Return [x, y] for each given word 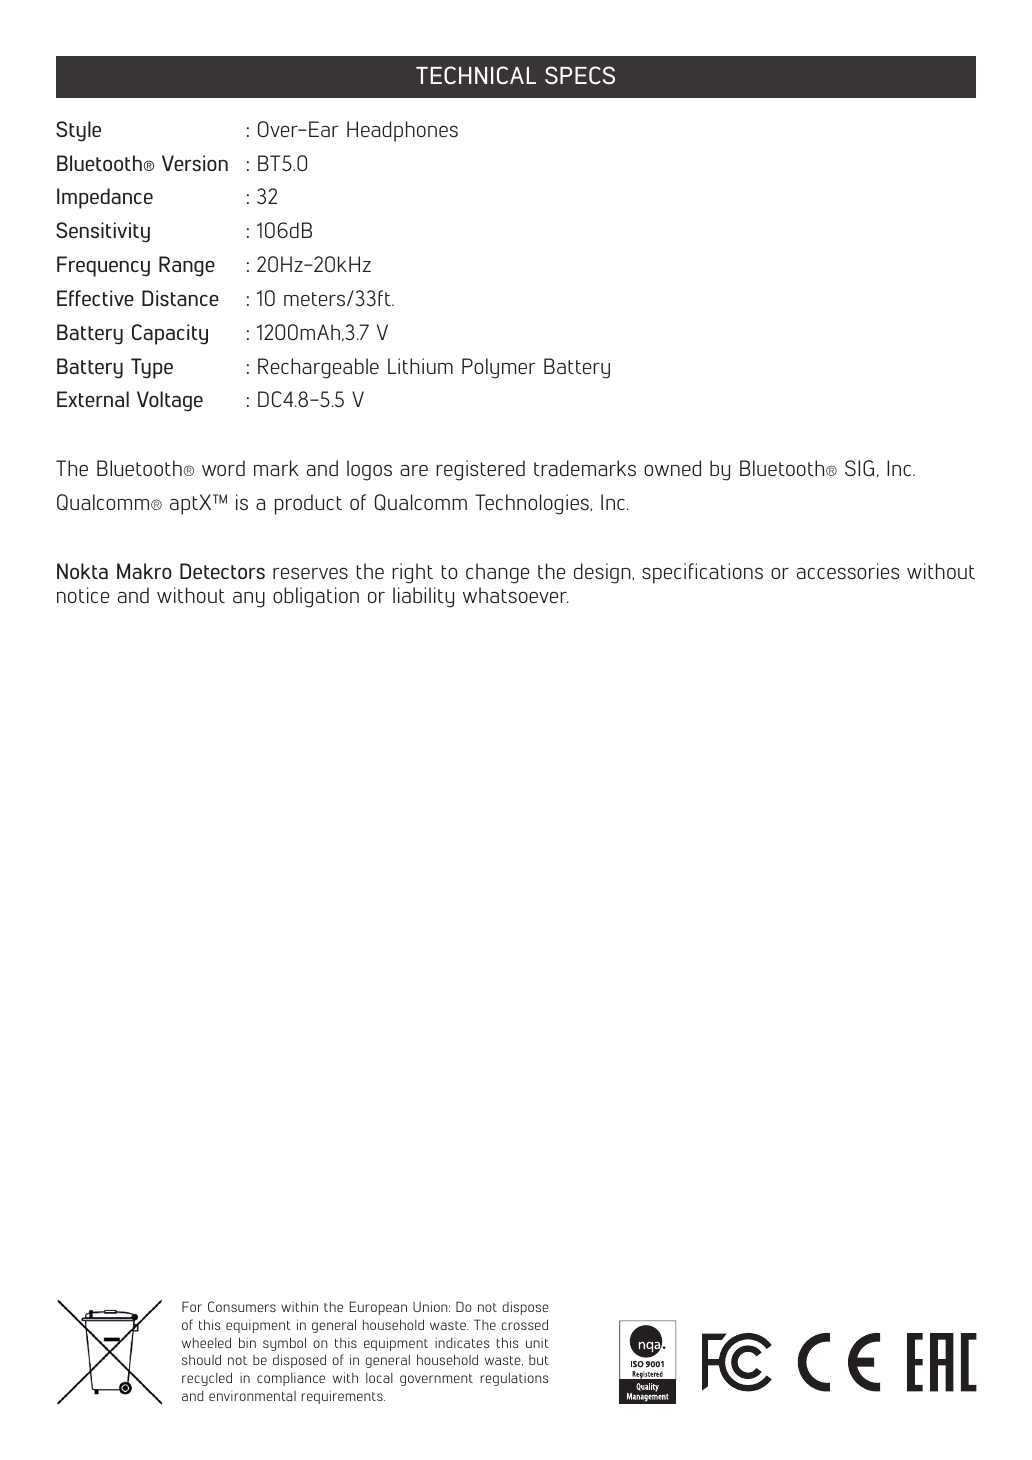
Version [195, 163]
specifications [702, 573]
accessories [848, 571]
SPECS [580, 75]
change [497, 573]
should [201, 1359]
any [249, 600]
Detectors [222, 571]
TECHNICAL [476, 75]
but [539, 1360]
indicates [462, 1343]
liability [423, 597]
